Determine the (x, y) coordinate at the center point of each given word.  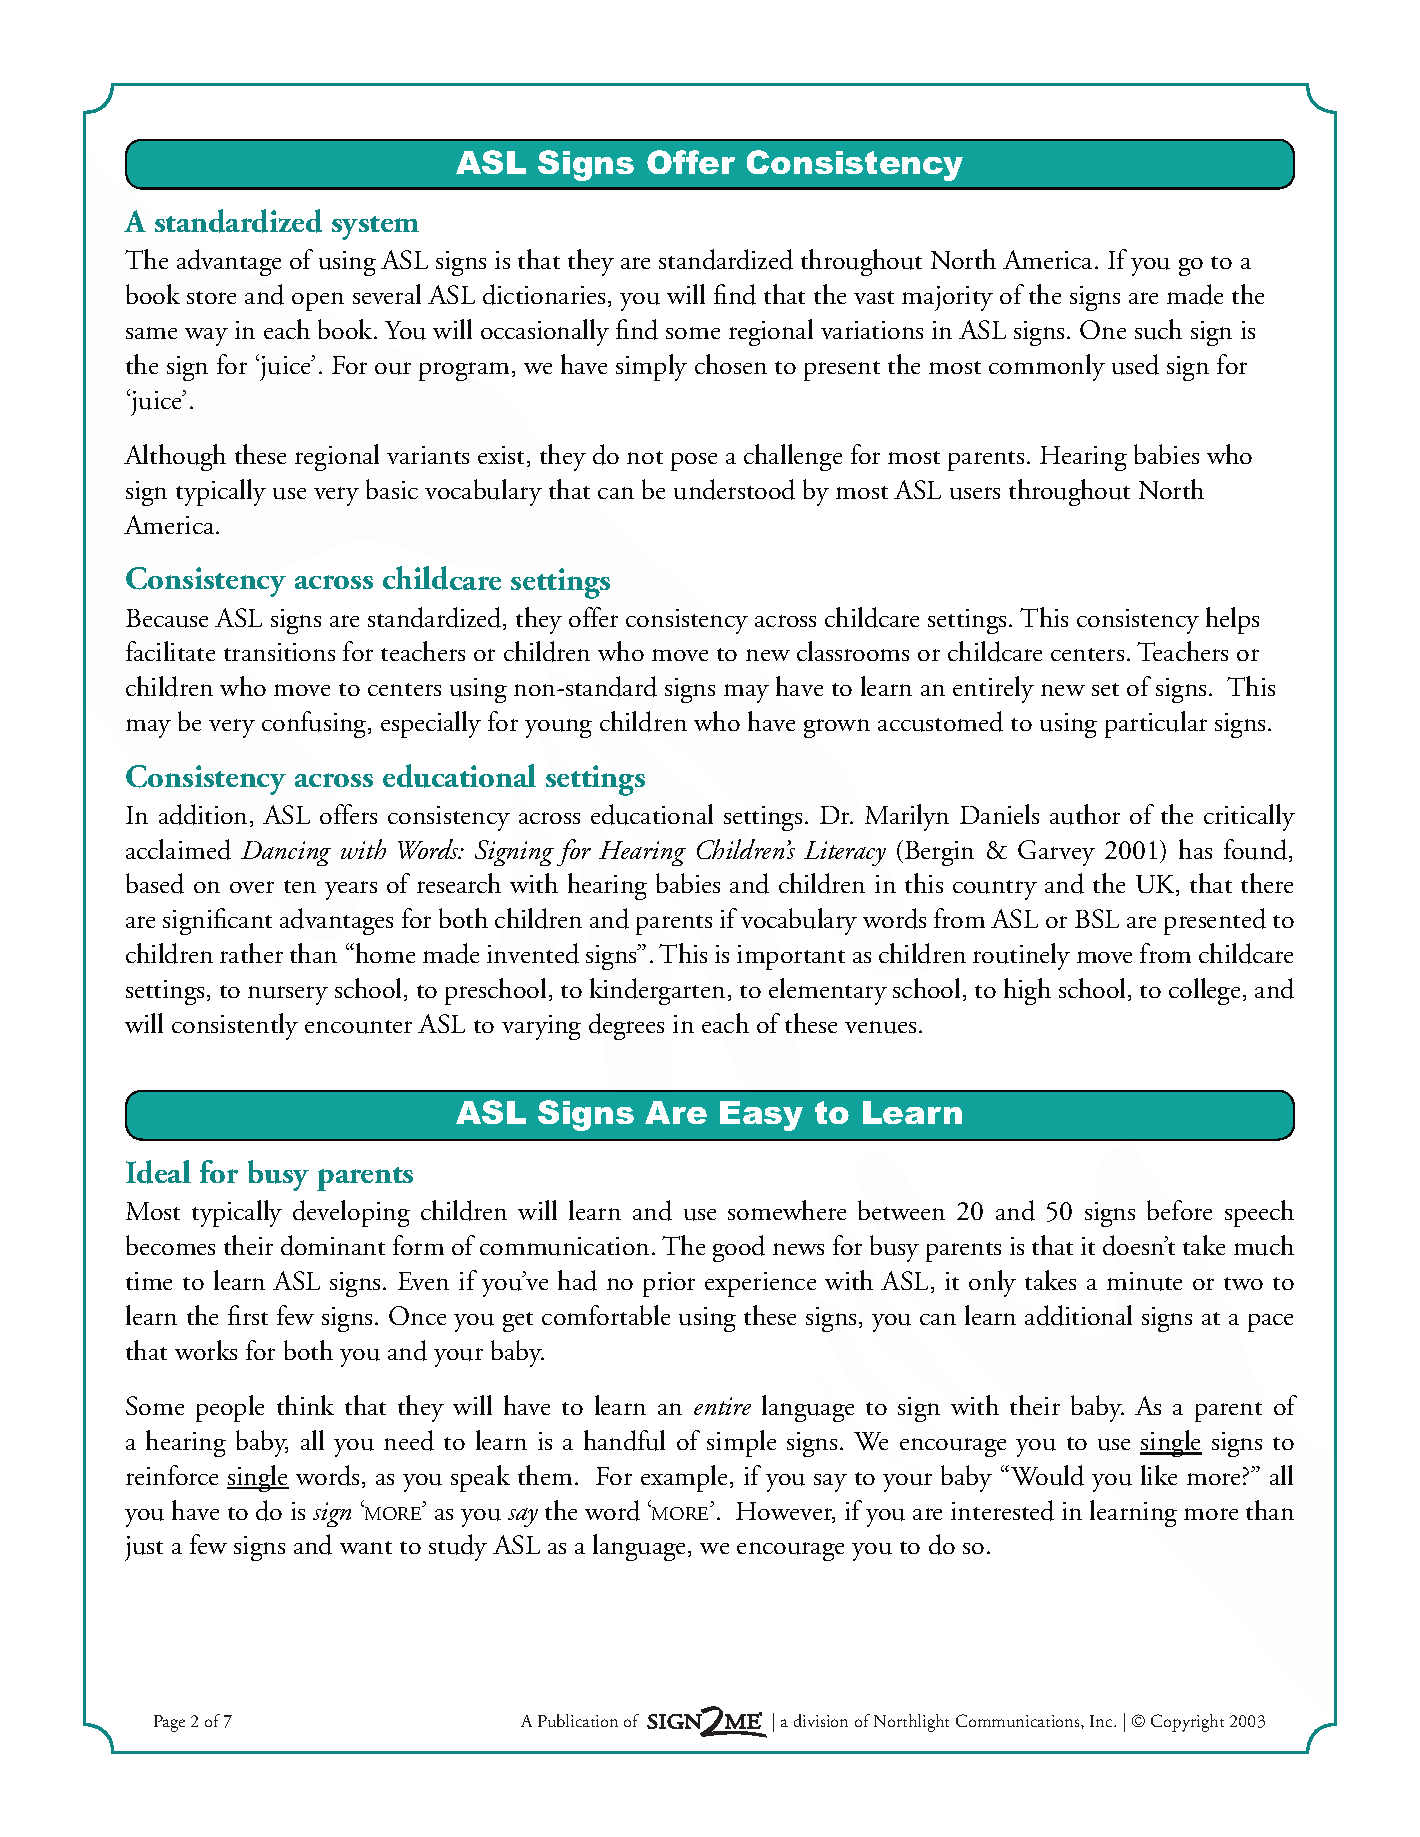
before (1179, 1210)
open (318, 301)
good (739, 1248)
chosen (731, 364)
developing (351, 1213)
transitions (279, 652)
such (1158, 329)
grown (837, 728)
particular (1156, 724)
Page (169, 1723)
